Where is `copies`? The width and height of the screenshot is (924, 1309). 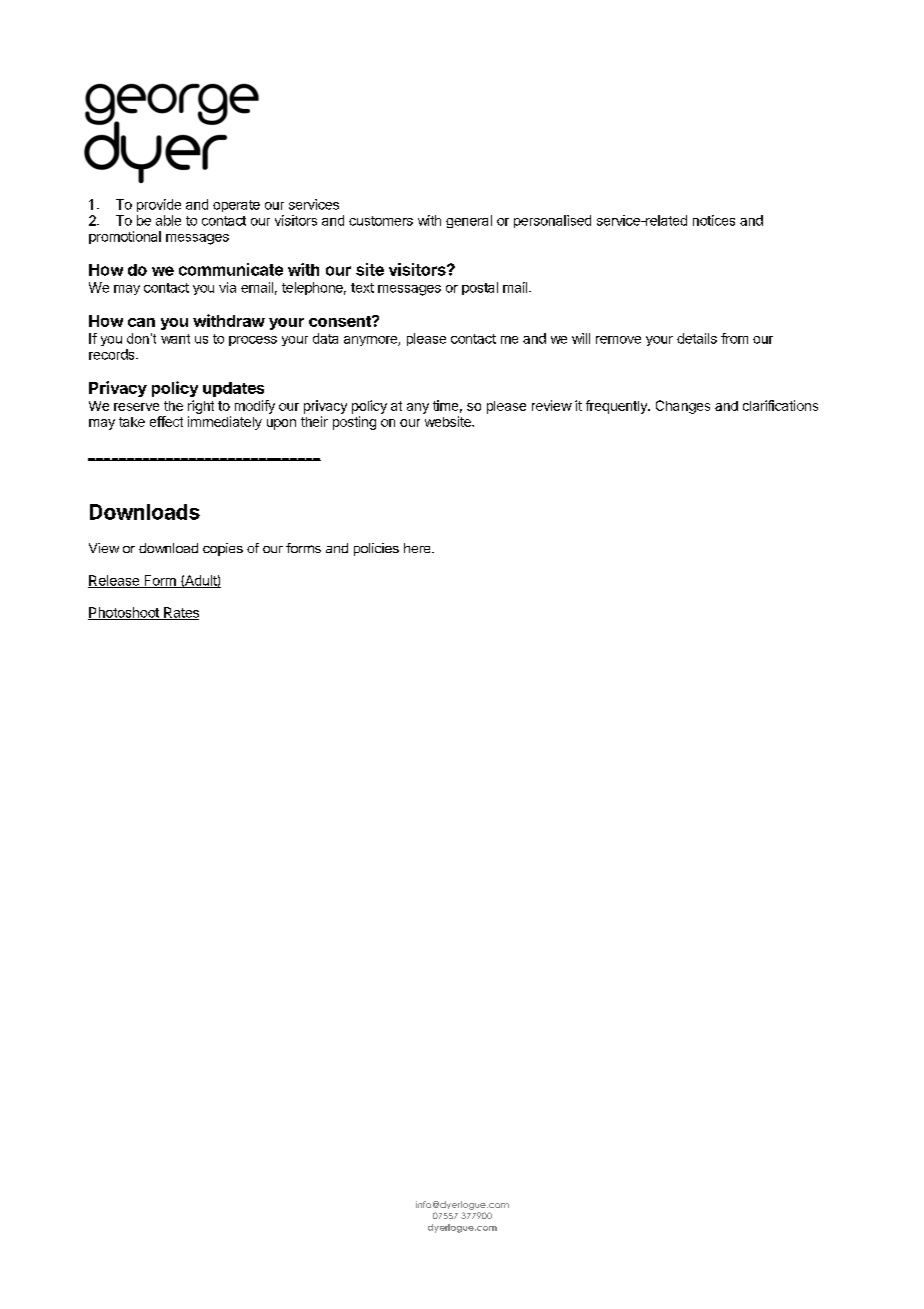
copies is located at coordinates (223, 549).
